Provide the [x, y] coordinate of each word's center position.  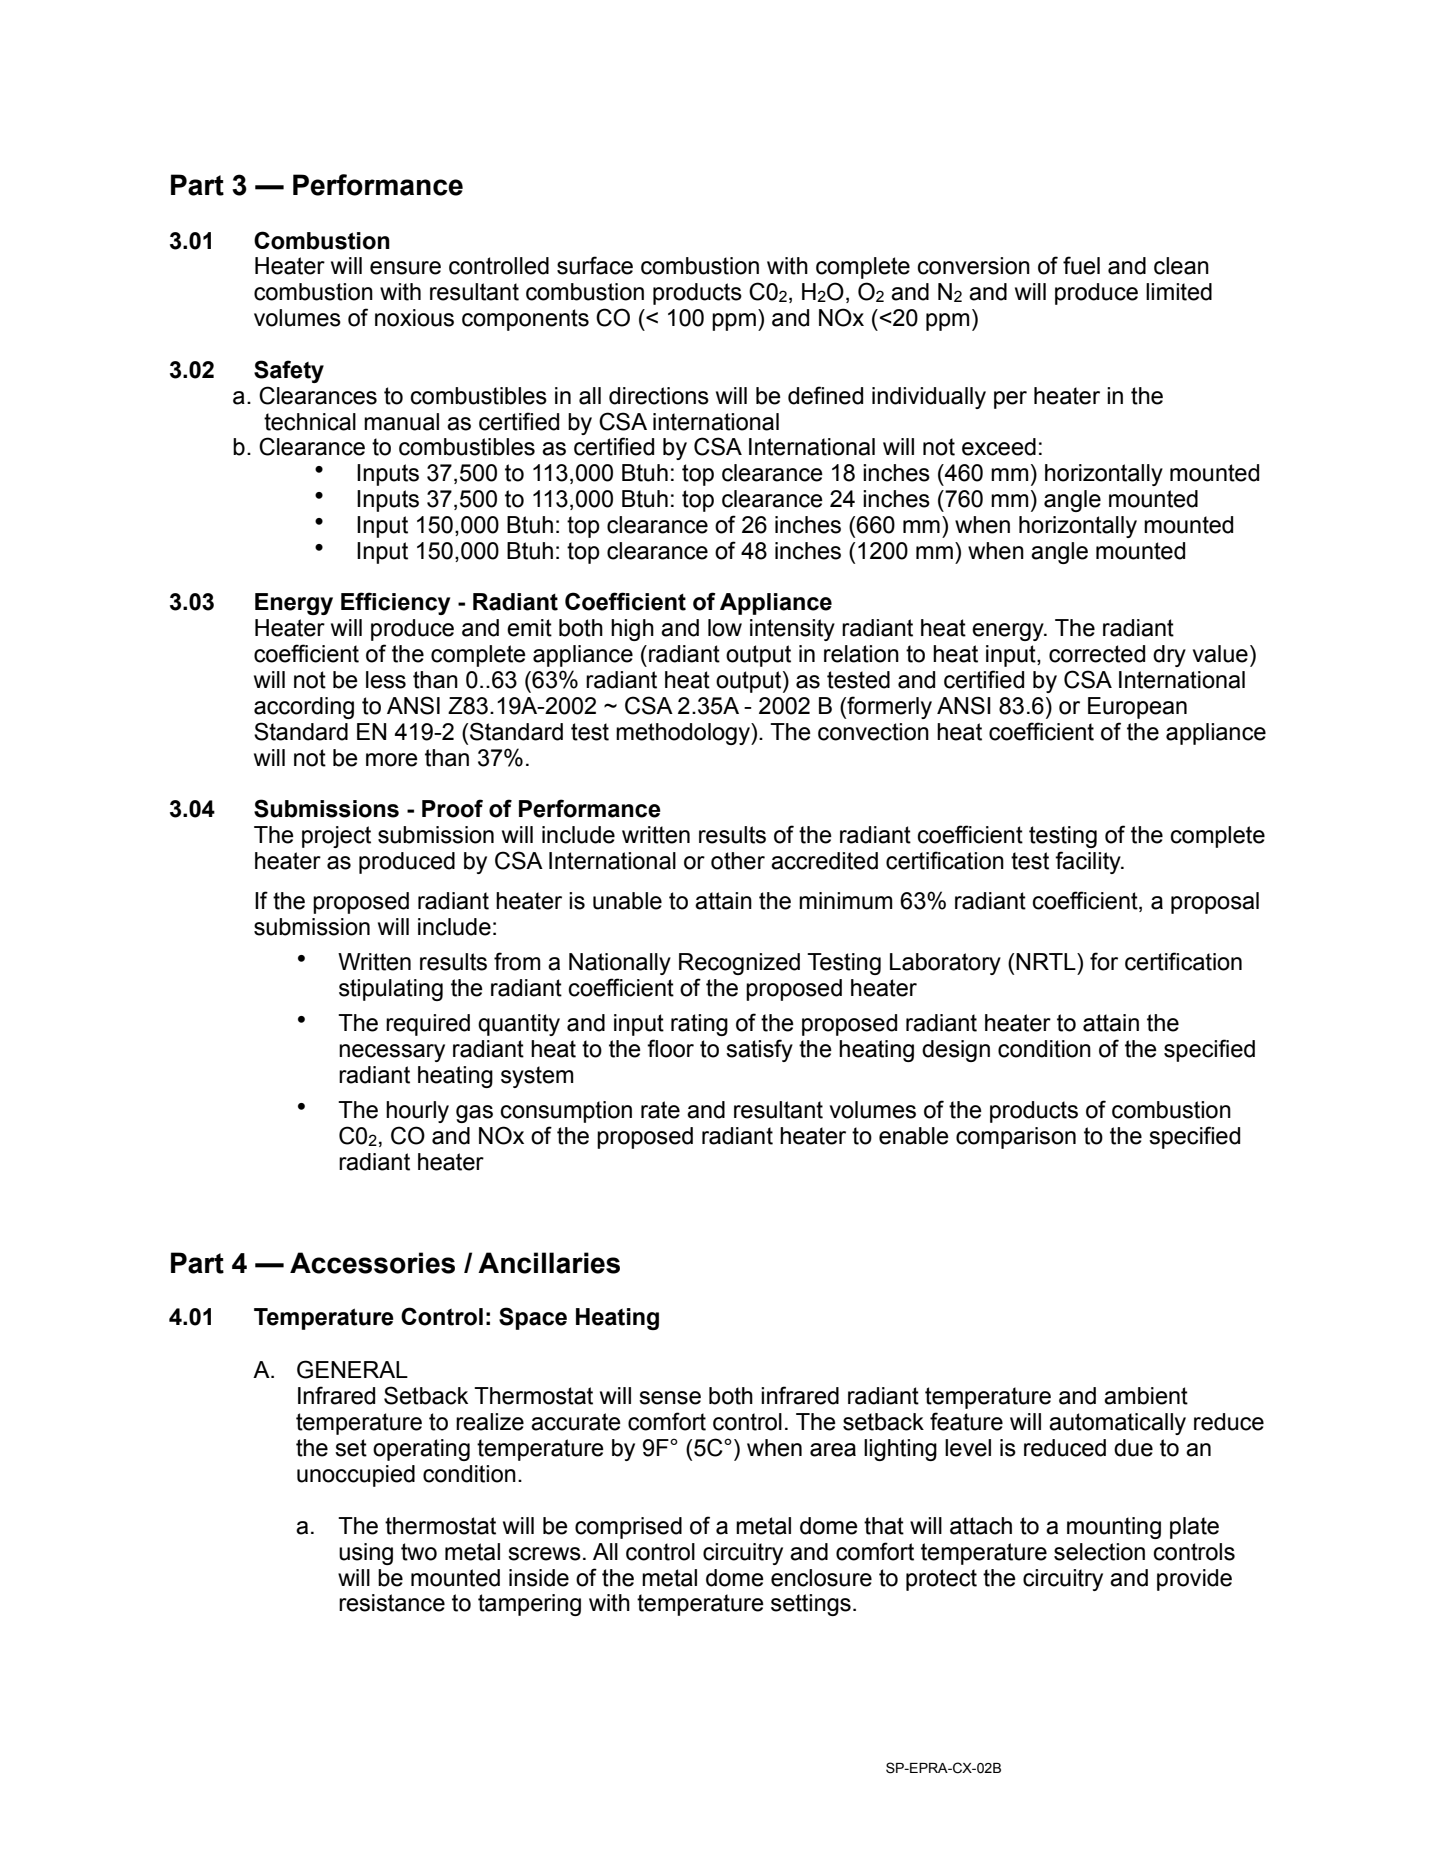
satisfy [759, 1050]
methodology [684, 734]
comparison [1016, 1138]
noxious [414, 318]
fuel [1081, 265]
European [1137, 708]
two [419, 1552]
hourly [417, 1112]
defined [825, 395]
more [392, 760]
